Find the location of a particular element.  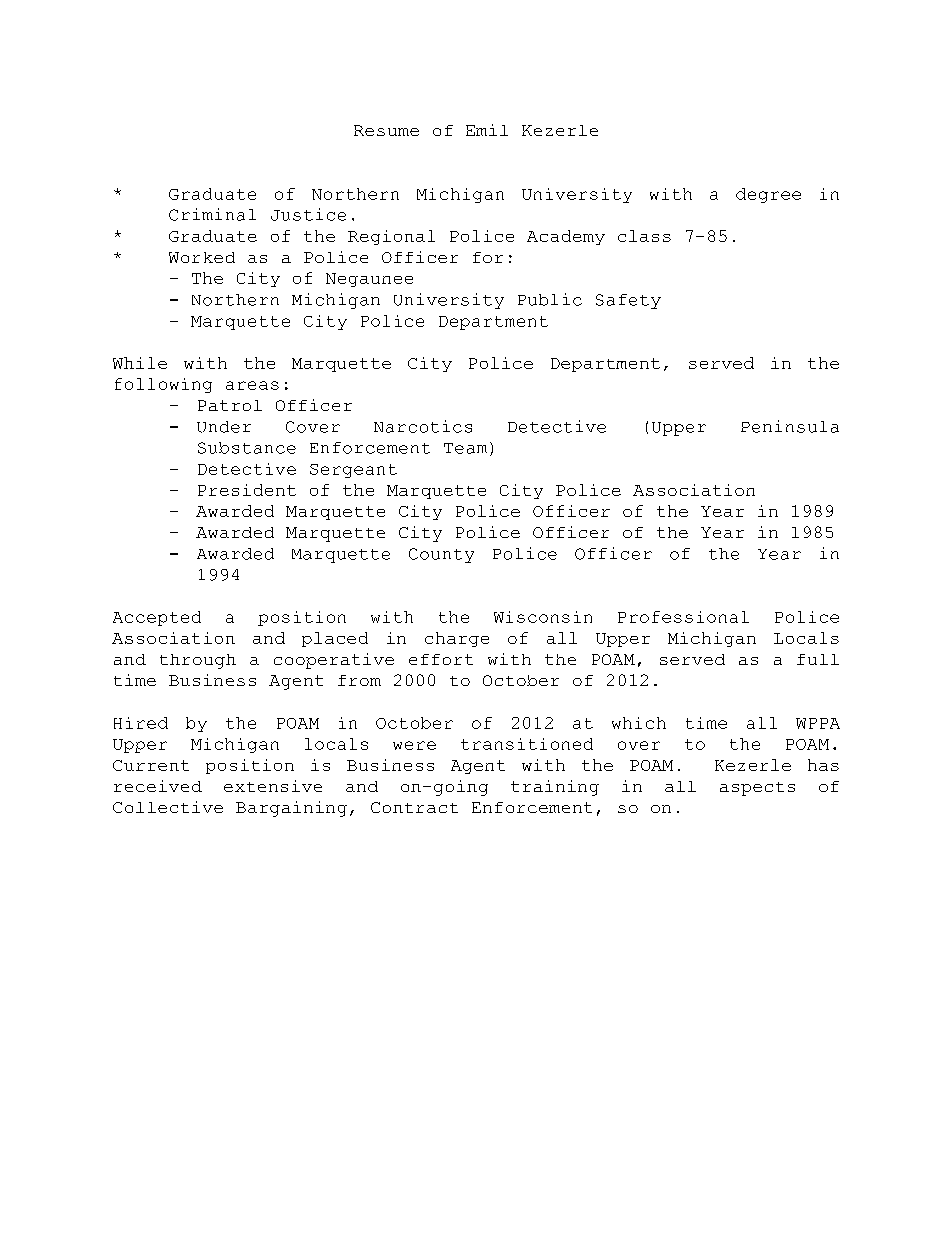

Team is located at coordinates (465, 448).
